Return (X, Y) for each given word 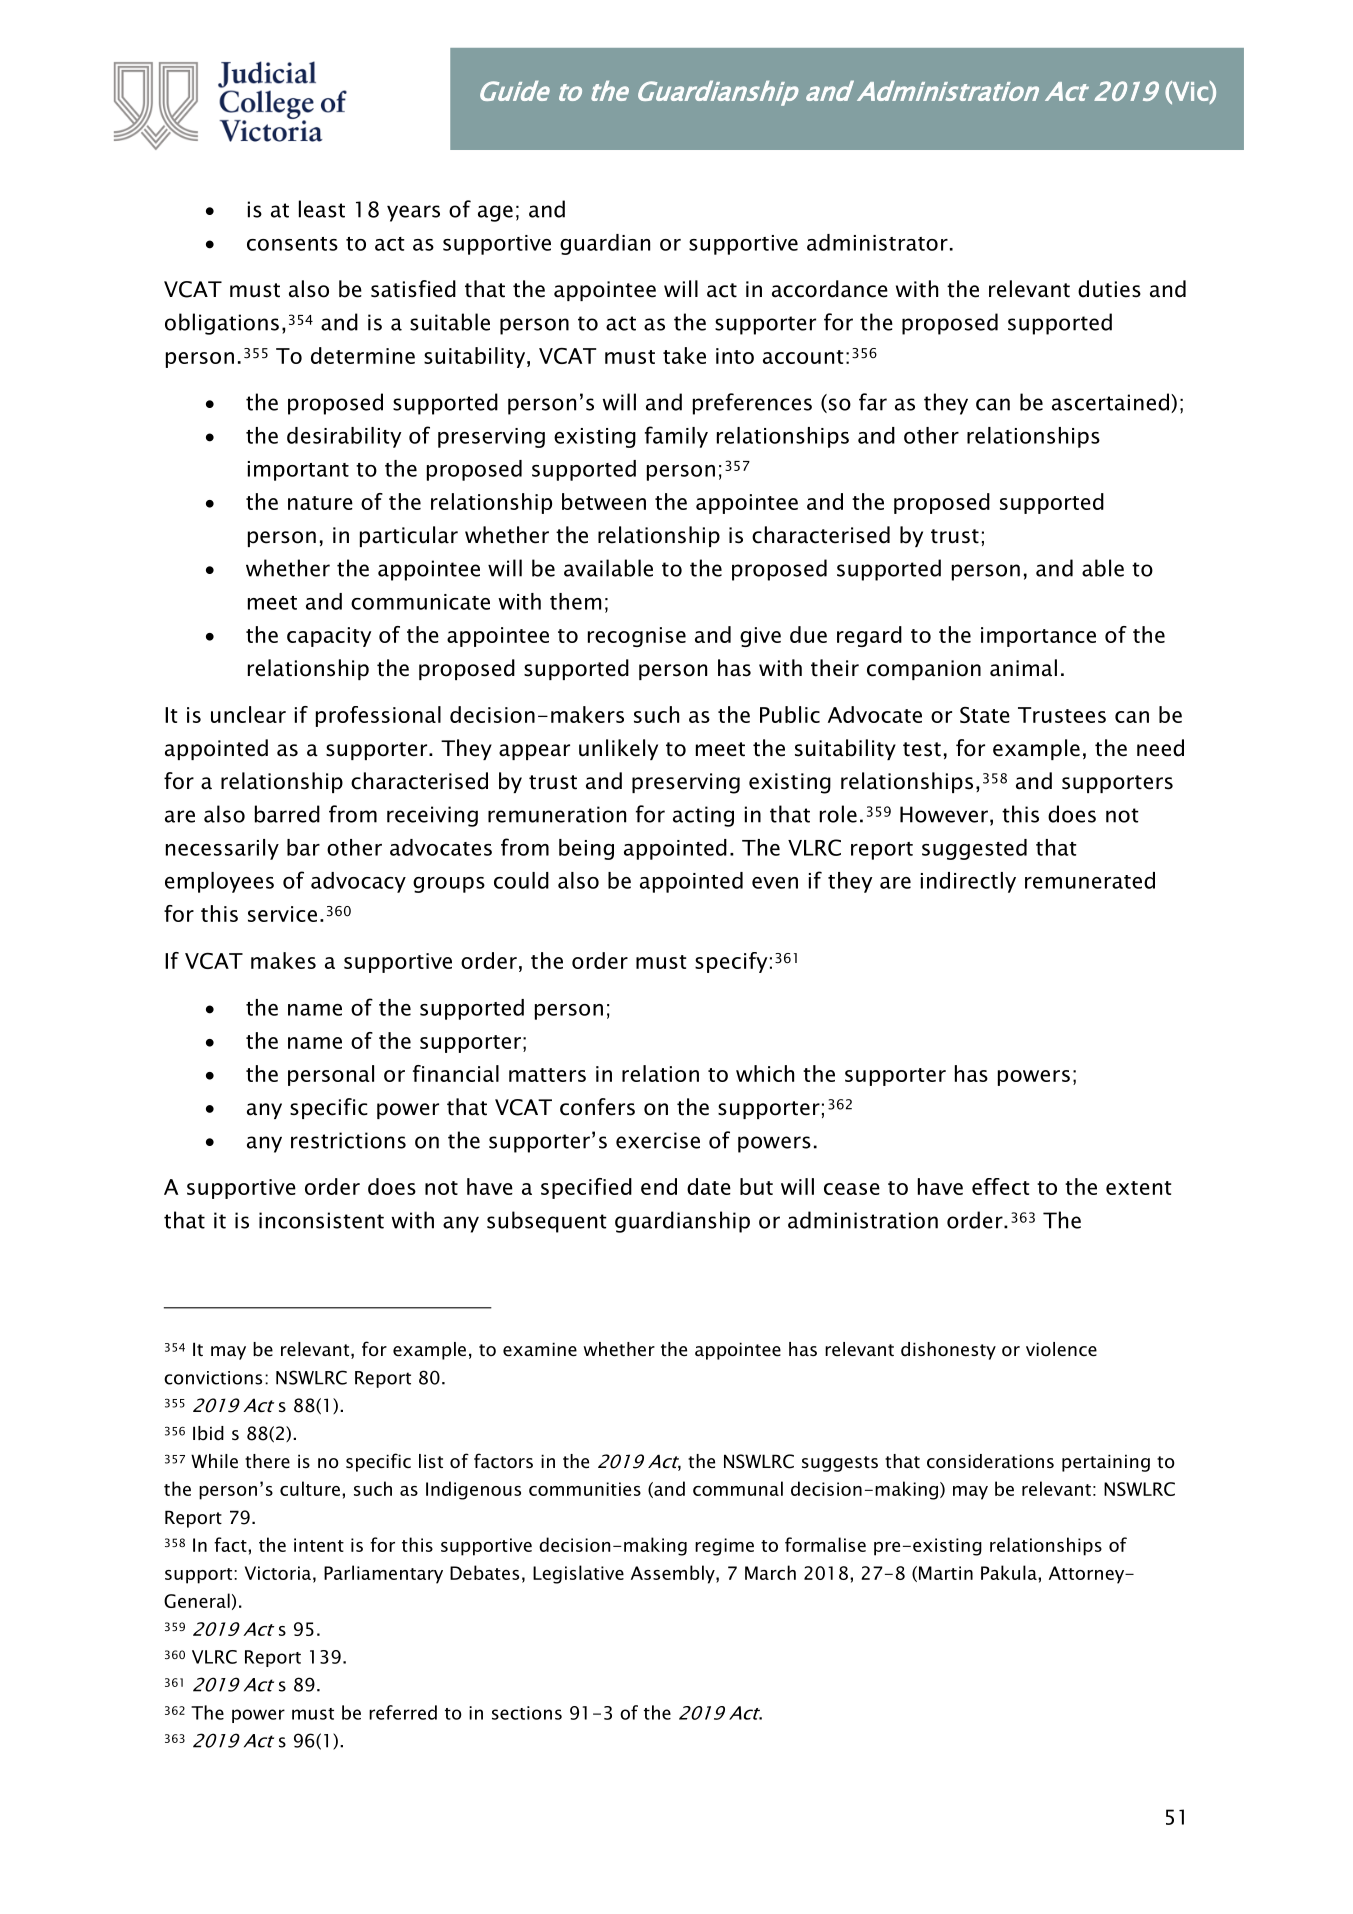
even (775, 883)
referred (403, 1712)
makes (283, 960)
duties (1109, 289)
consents (292, 244)
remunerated (1090, 880)
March (770, 1572)
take (684, 355)
